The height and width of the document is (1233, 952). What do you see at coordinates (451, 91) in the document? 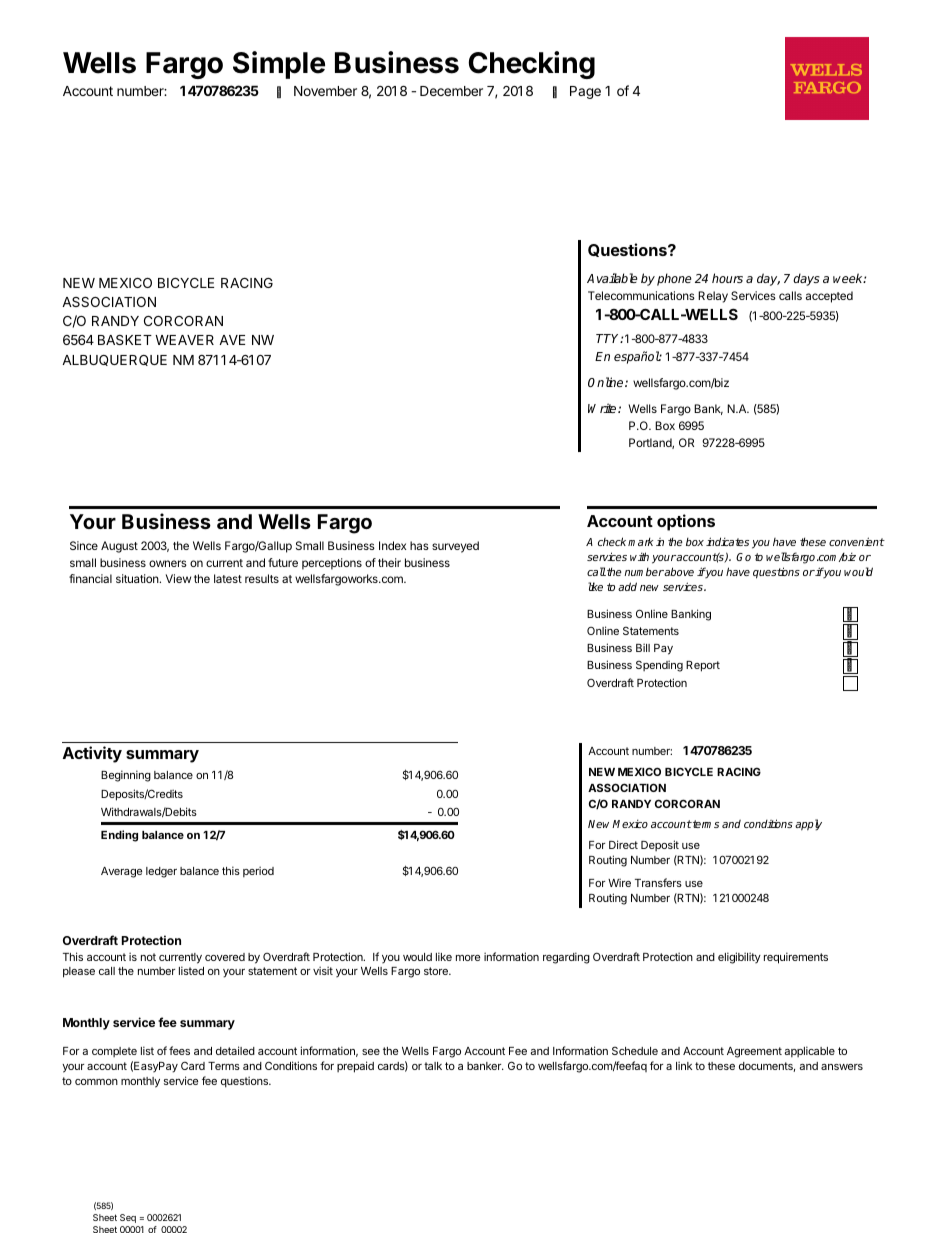
I see `December` at bounding box center [451, 91].
